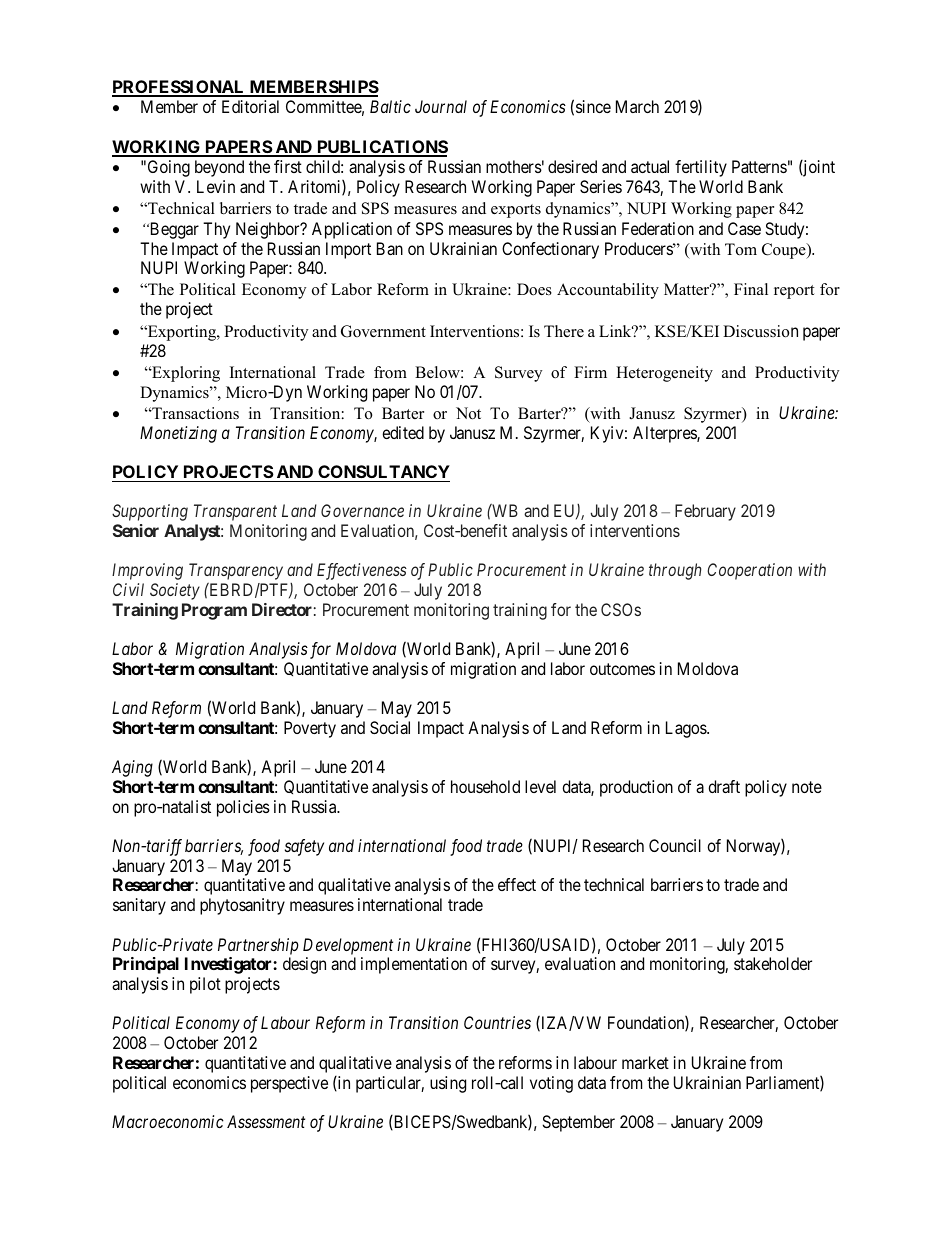 The image size is (952, 1233). What do you see at coordinates (214, 611) in the screenshot?
I see `Program` at bounding box center [214, 611].
